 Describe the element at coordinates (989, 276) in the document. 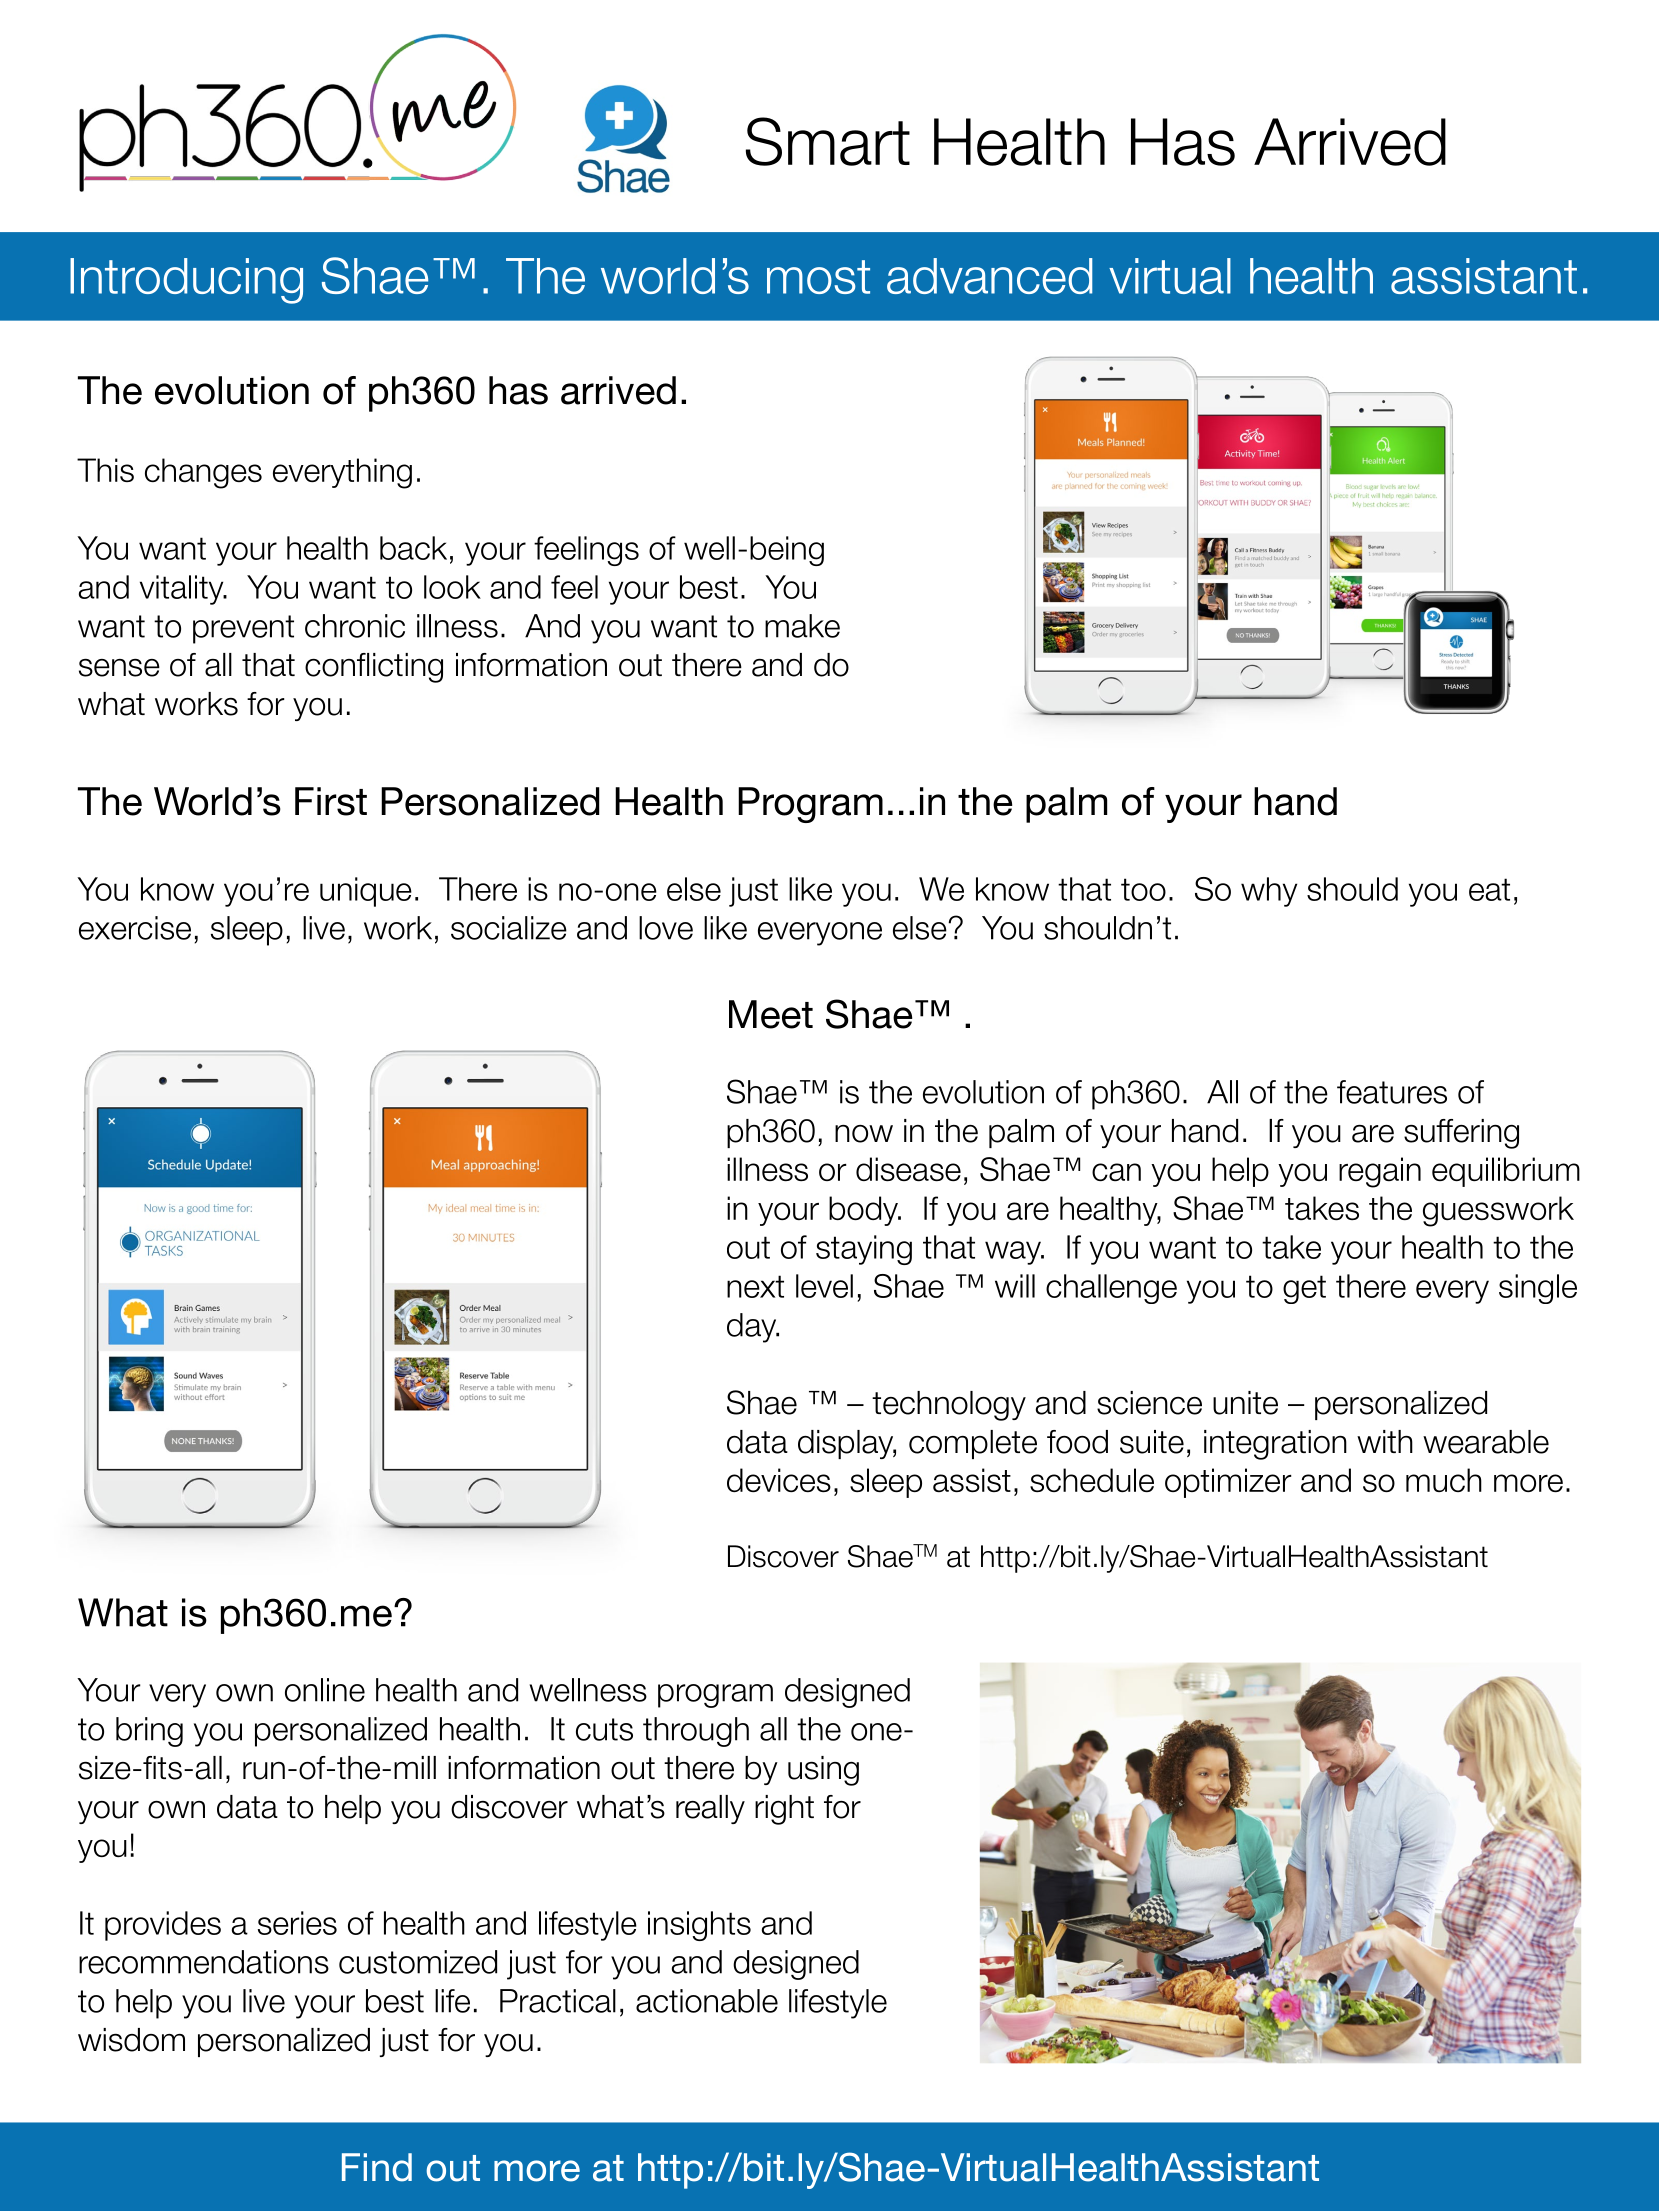

I see `advanced` at that location.
